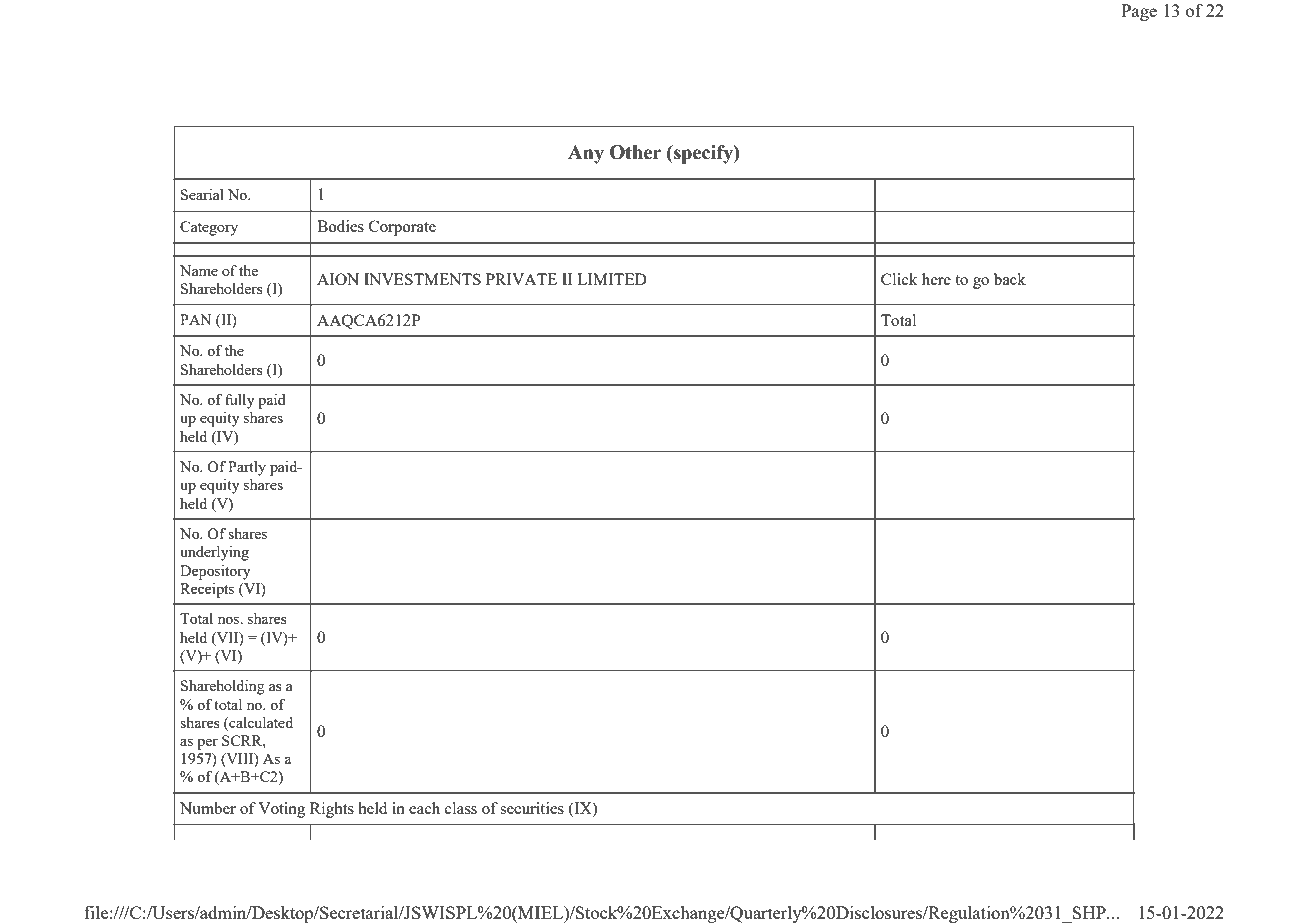 This screenshot has width=1308, height=924. What do you see at coordinates (936, 279) in the screenshot?
I see `here` at bounding box center [936, 279].
